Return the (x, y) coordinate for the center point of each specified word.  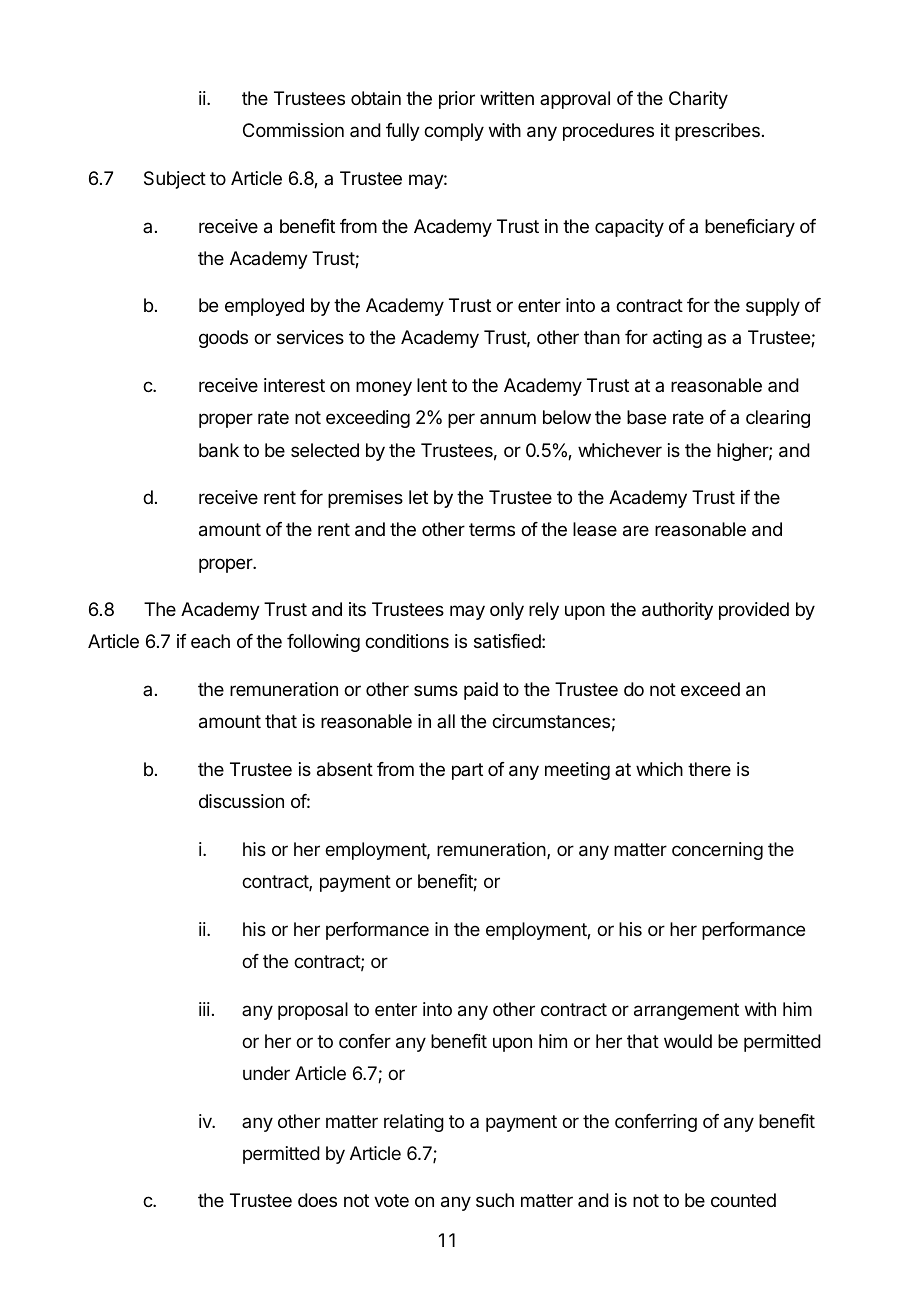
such (495, 1200)
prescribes (717, 132)
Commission (293, 130)
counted (743, 1200)
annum (508, 418)
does (317, 1200)
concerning (717, 851)
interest (294, 385)
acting (677, 339)
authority (677, 611)
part (467, 771)
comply (454, 132)
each (210, 641)
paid (481, 691)
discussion (241, 801)
